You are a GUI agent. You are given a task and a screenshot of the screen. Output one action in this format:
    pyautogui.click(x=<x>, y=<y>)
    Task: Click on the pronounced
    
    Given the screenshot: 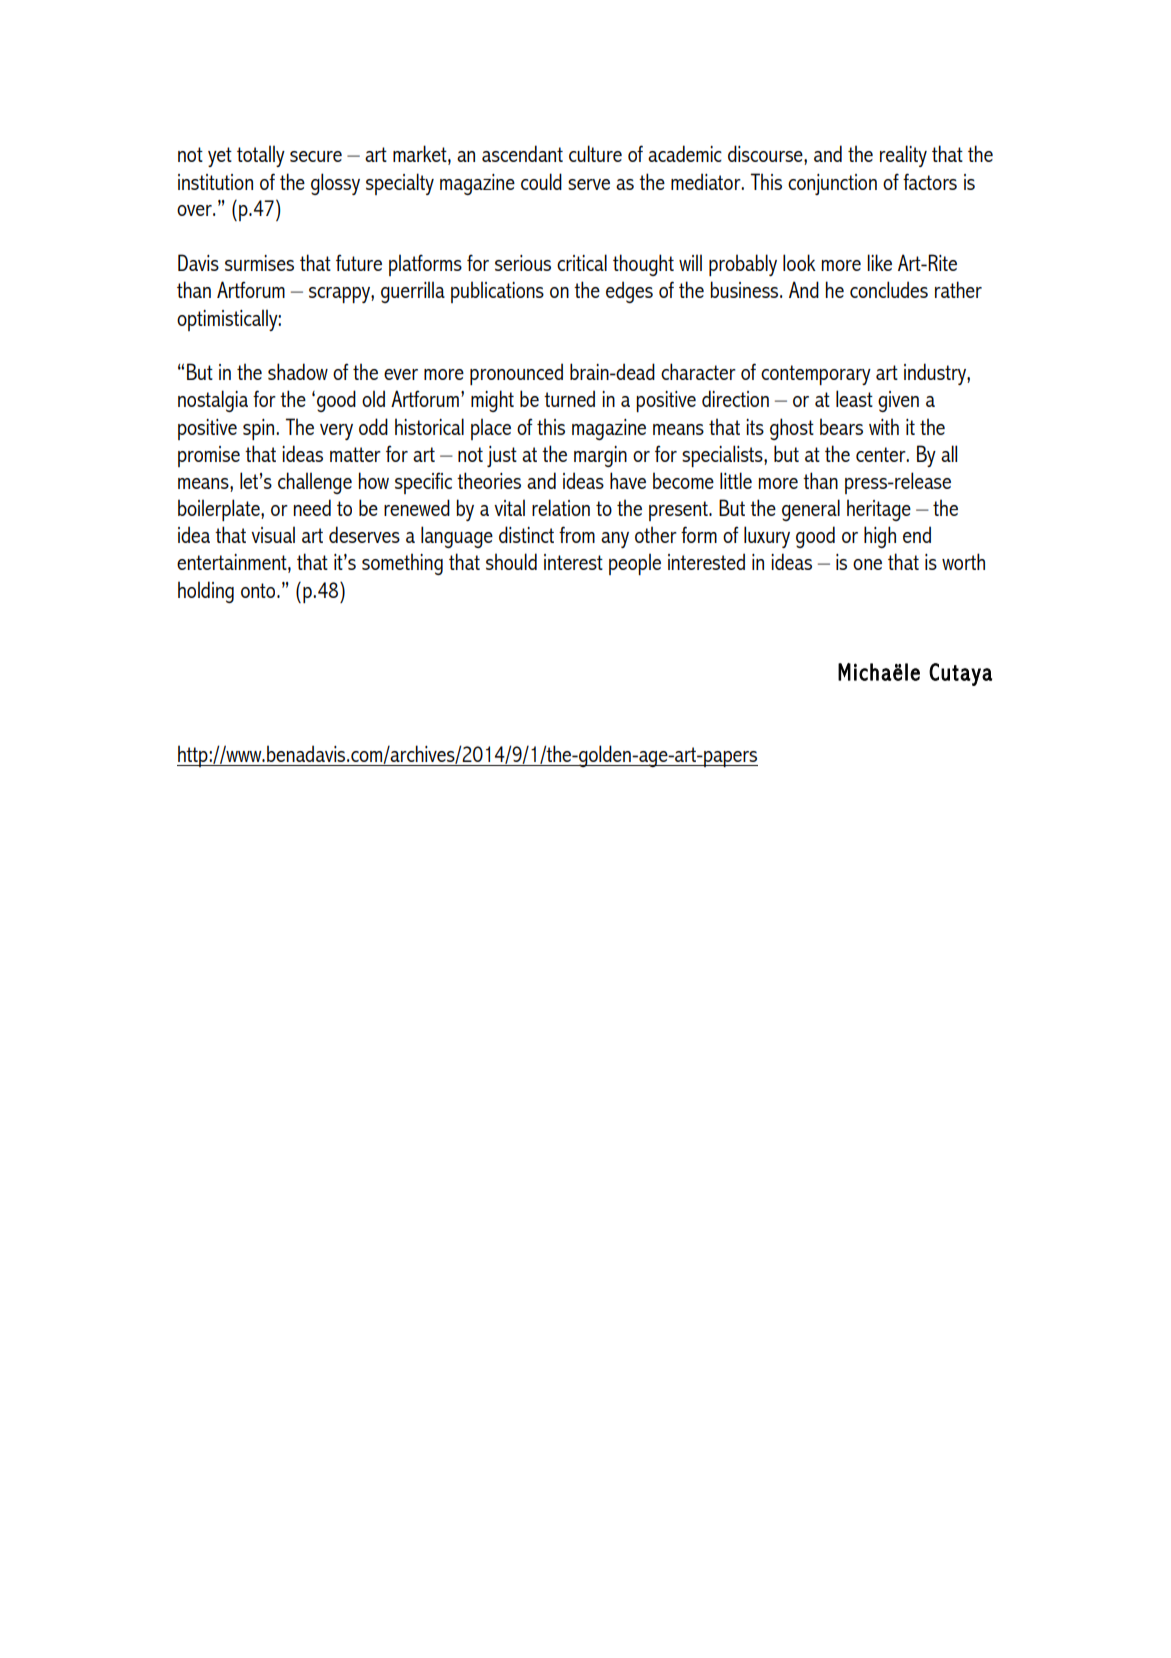 What is the action you would take?
    pyautogui.click(x=516, y=374)
